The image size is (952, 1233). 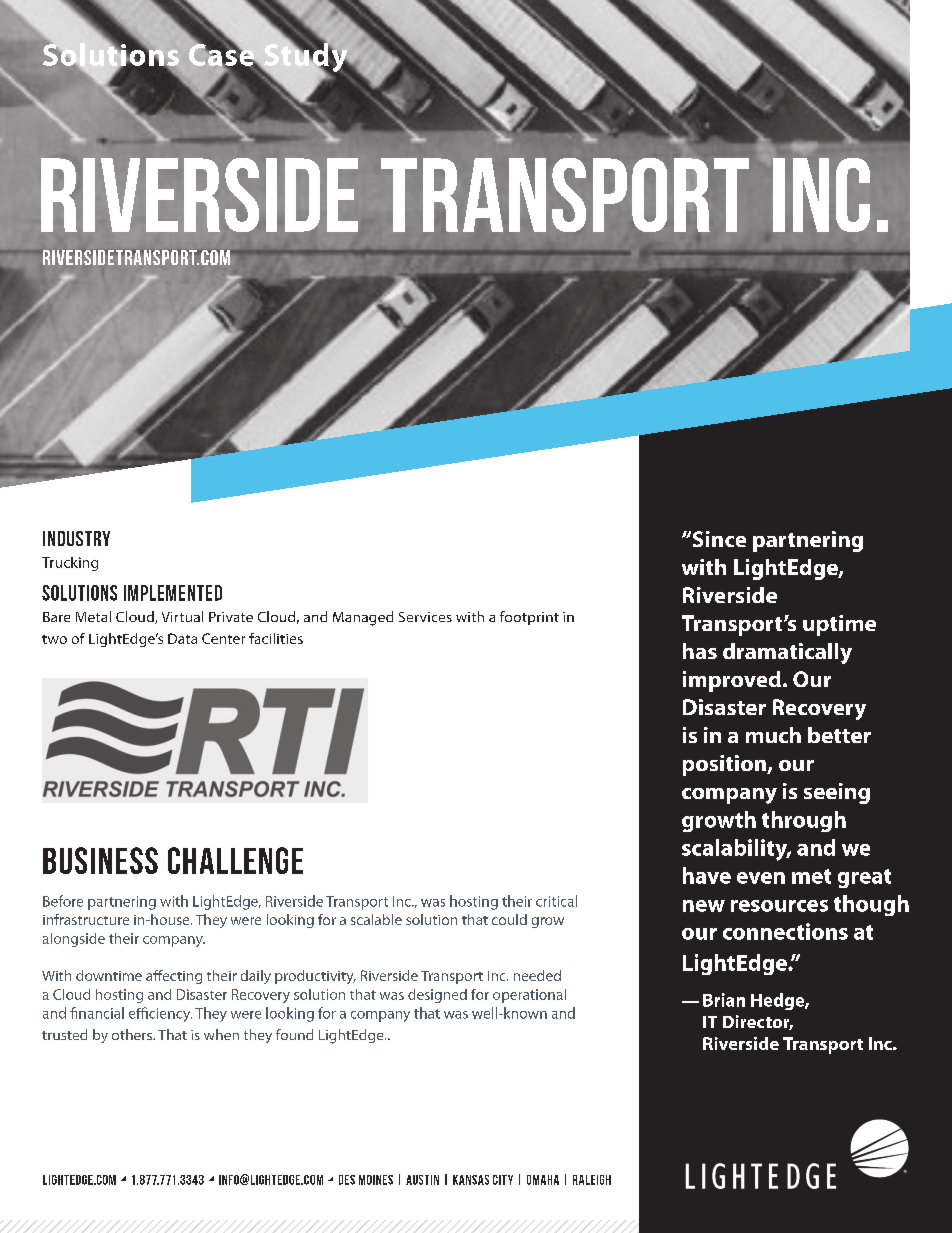 I want to click on Trucking, so click(x=70, y=564).
